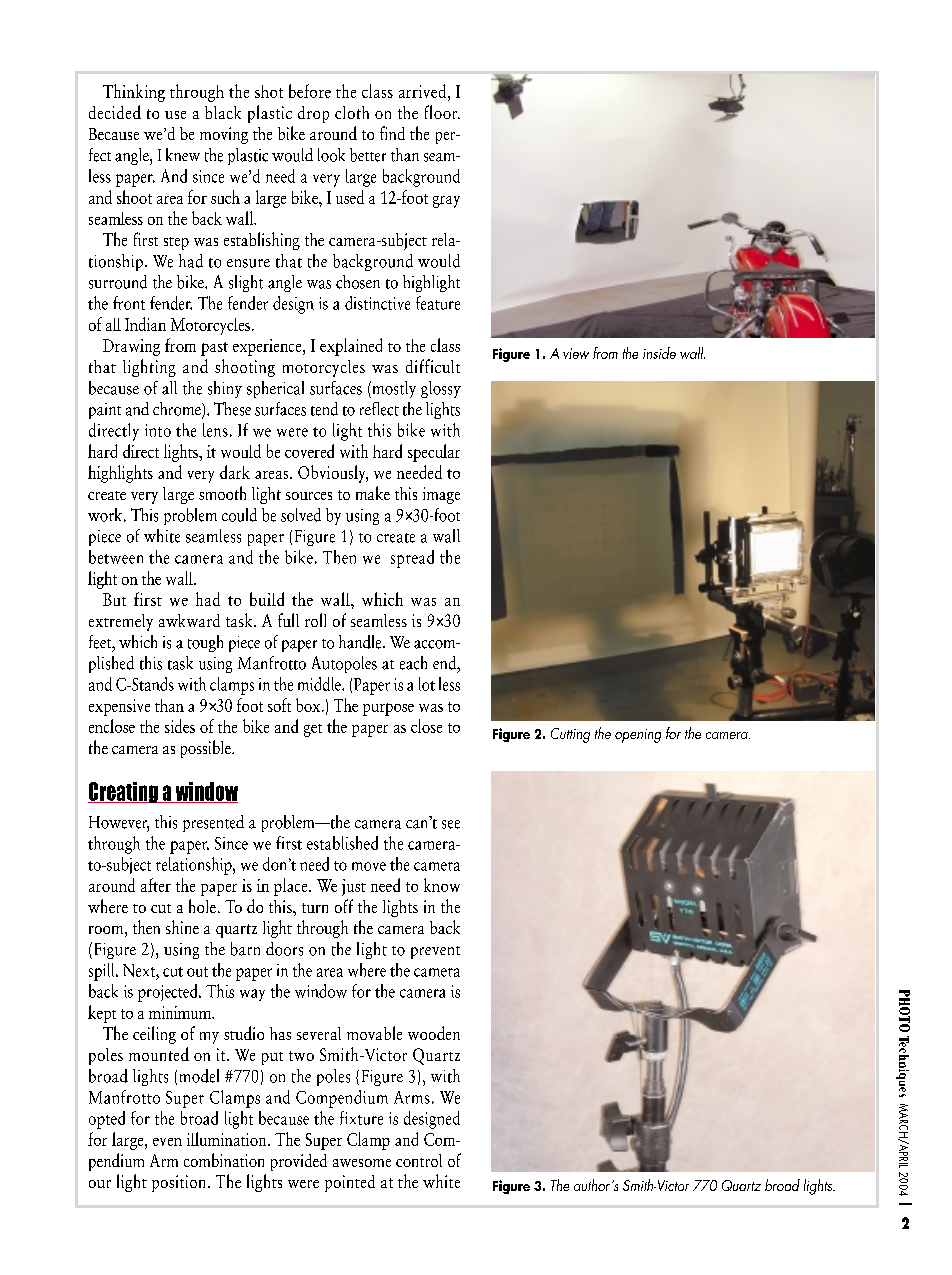  Describe the element at coordinates (393, 389) in the screenshot. I see `mostly` at that location.
